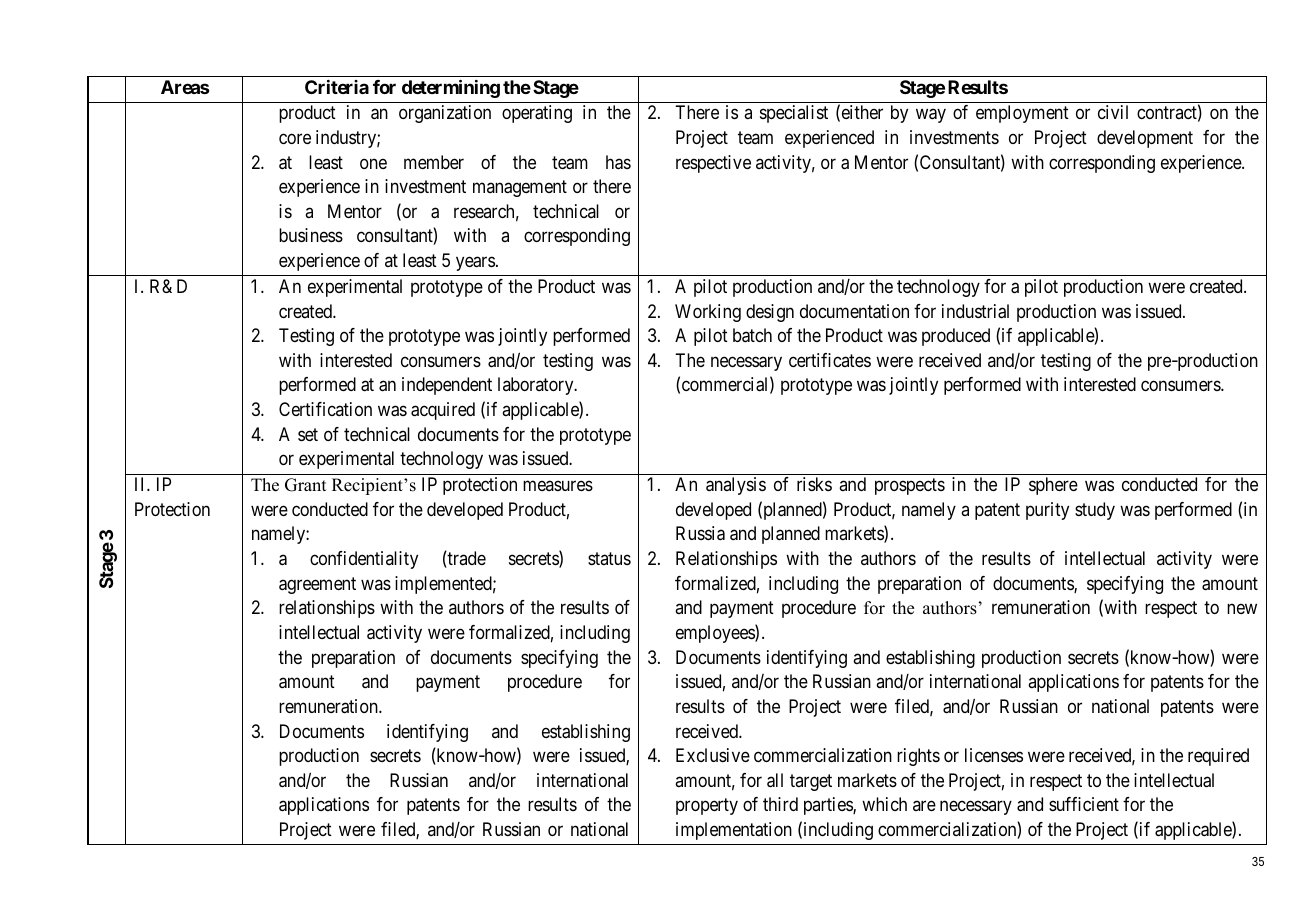 This screenshot has height=924, width=1308. Describe the element at coordinates (707, 807) in the screenshot. I see `property` at that location.
